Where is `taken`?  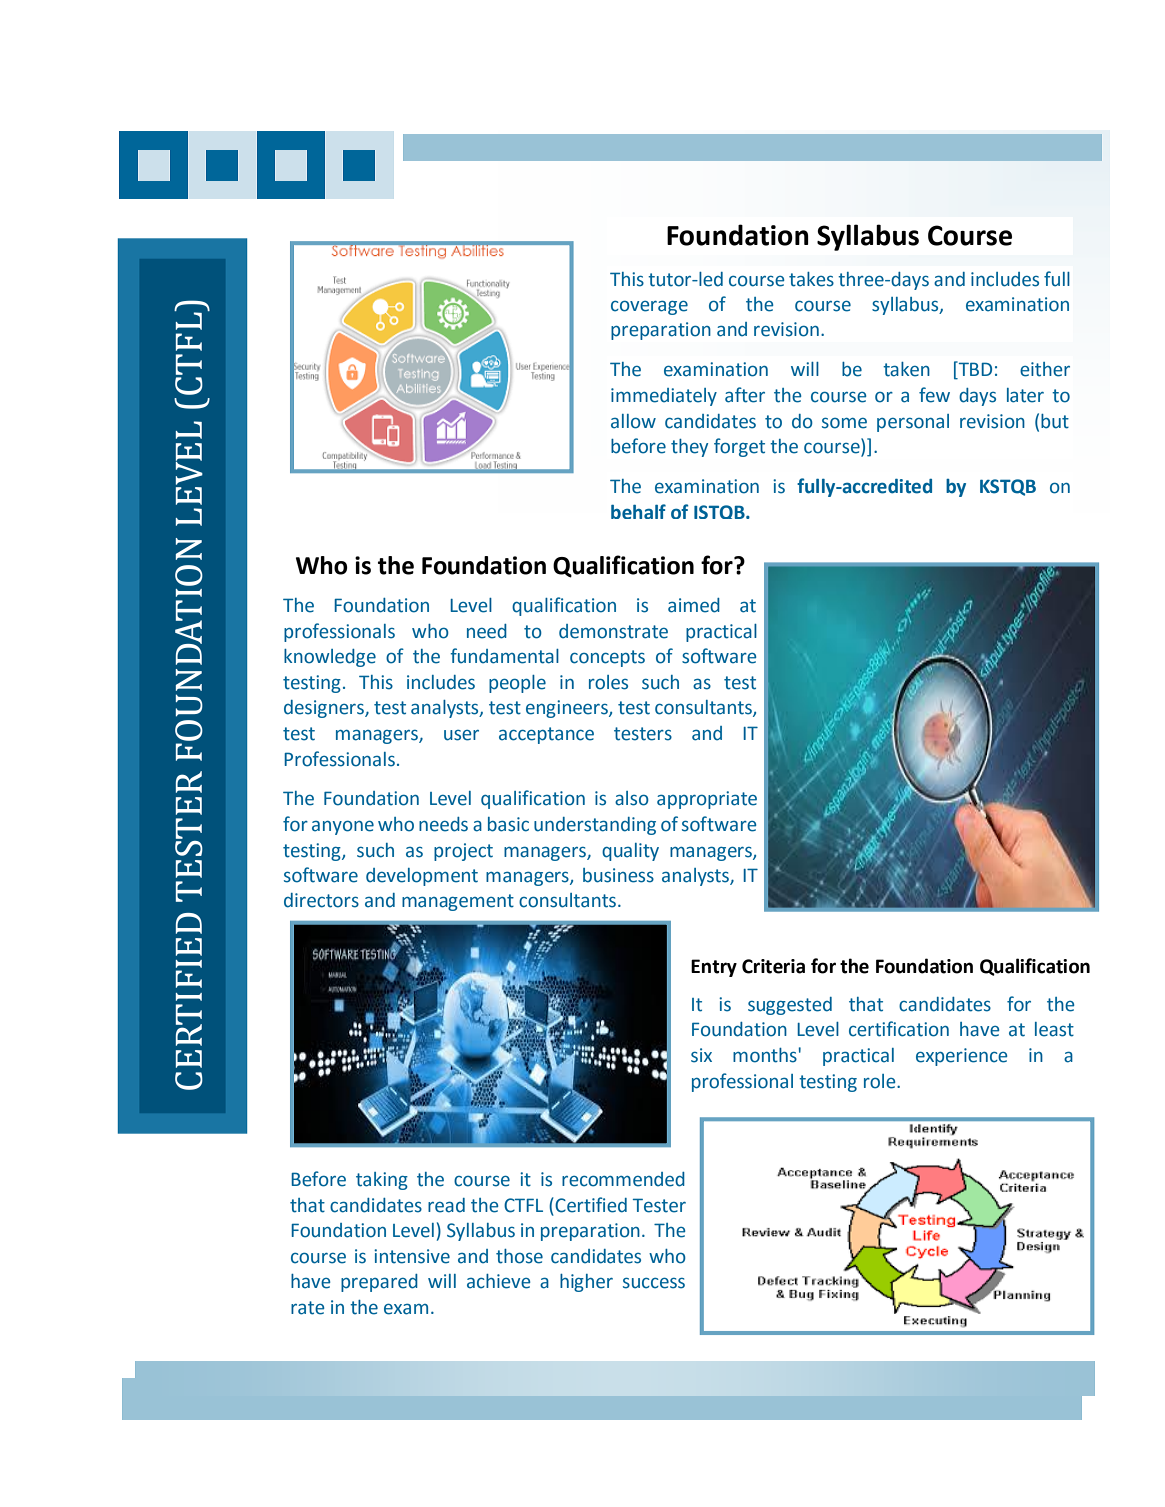 taken is located at coordinates (906, 369).
